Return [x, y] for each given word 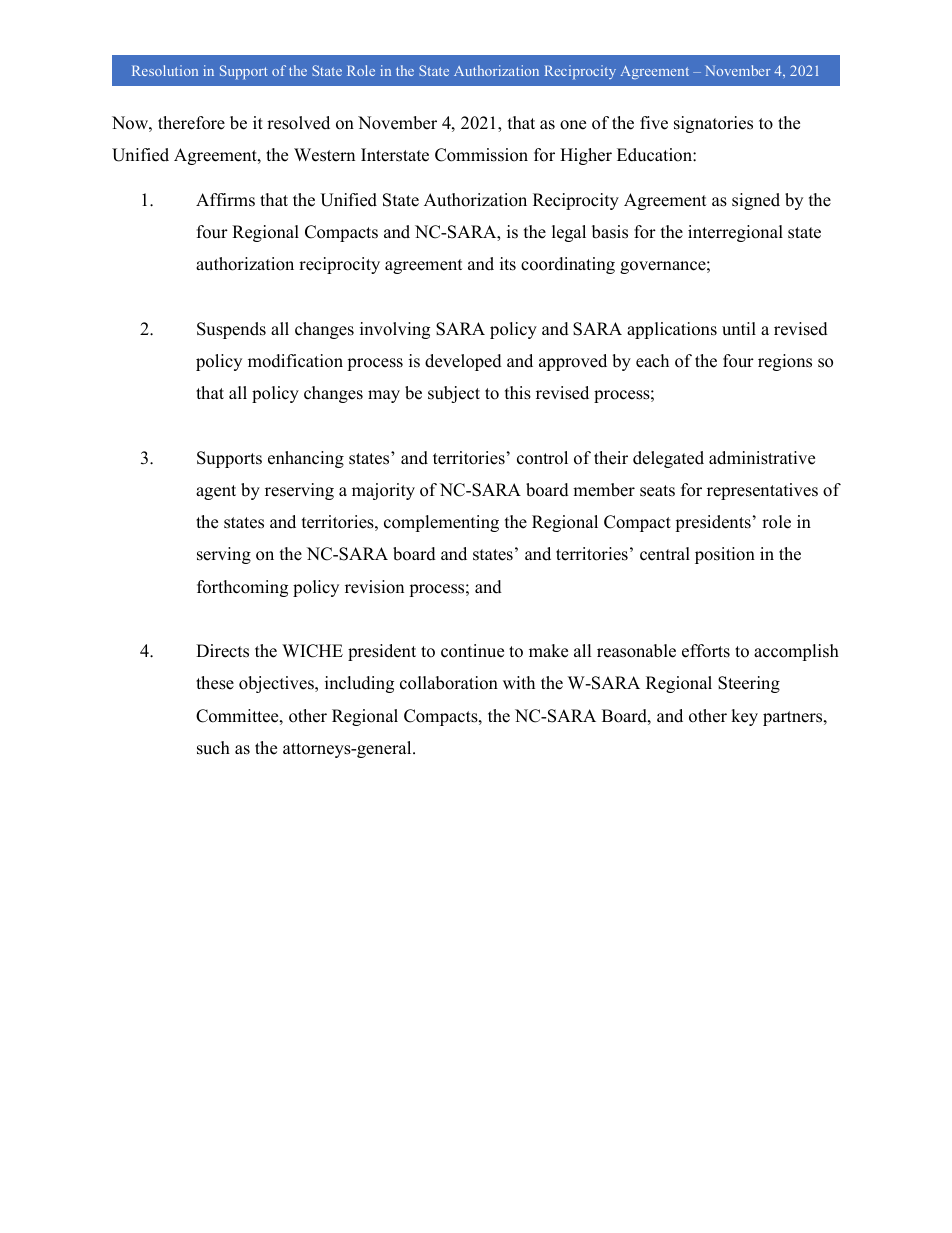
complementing [441, 523]
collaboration [449, 683]
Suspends [231, 330]
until [739, 329]
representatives [762, 491]
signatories [713, 124]
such [213, 748]
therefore [191, 123]
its [508, 264]
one [573, 125]
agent [216, 492]
